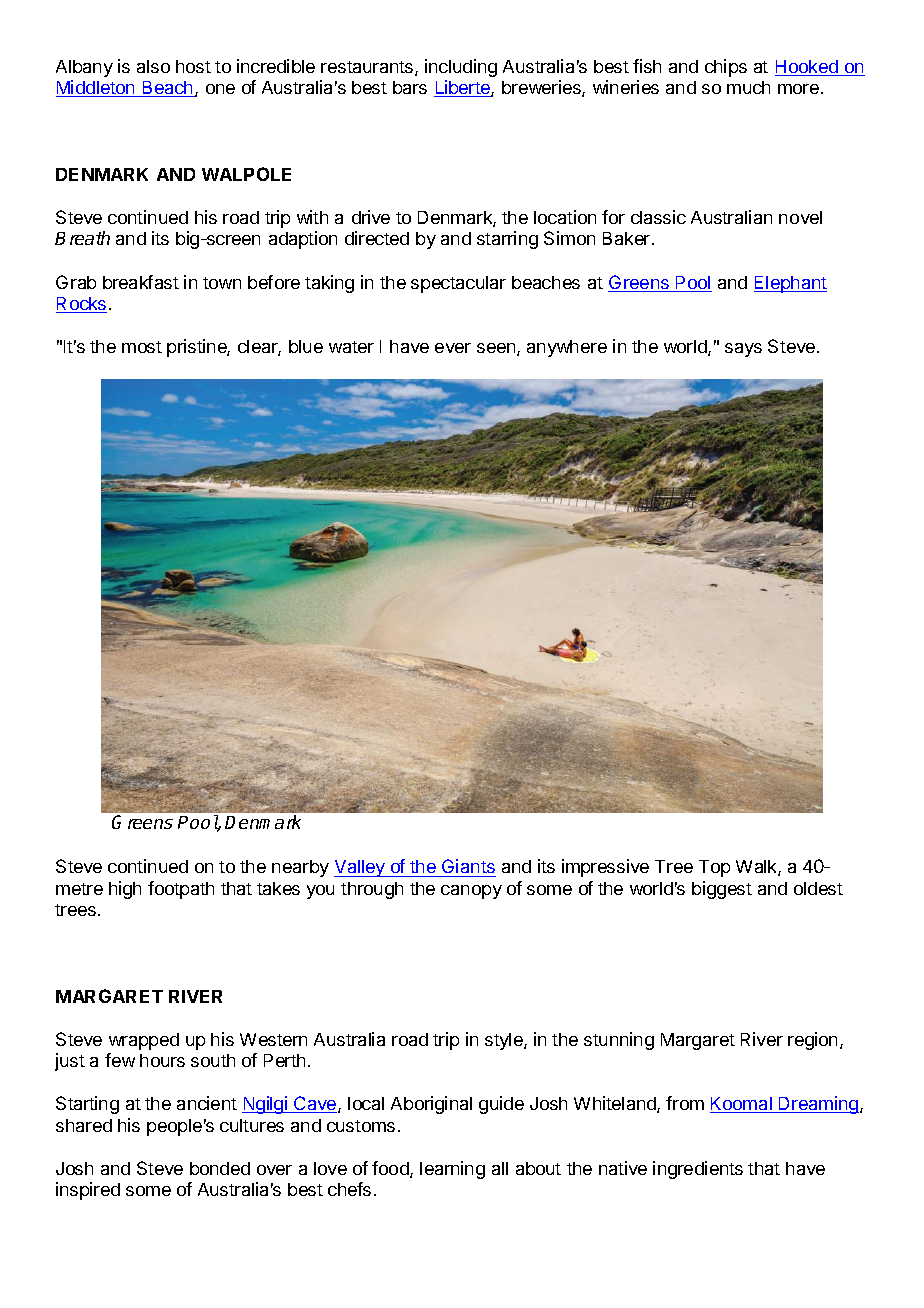 Image resolution: width=924 pixels, height=1308 pixels. What do you see at coordinates (410, 87) in the screenshot?
I see `bars` at bounding box center [410, 87].
